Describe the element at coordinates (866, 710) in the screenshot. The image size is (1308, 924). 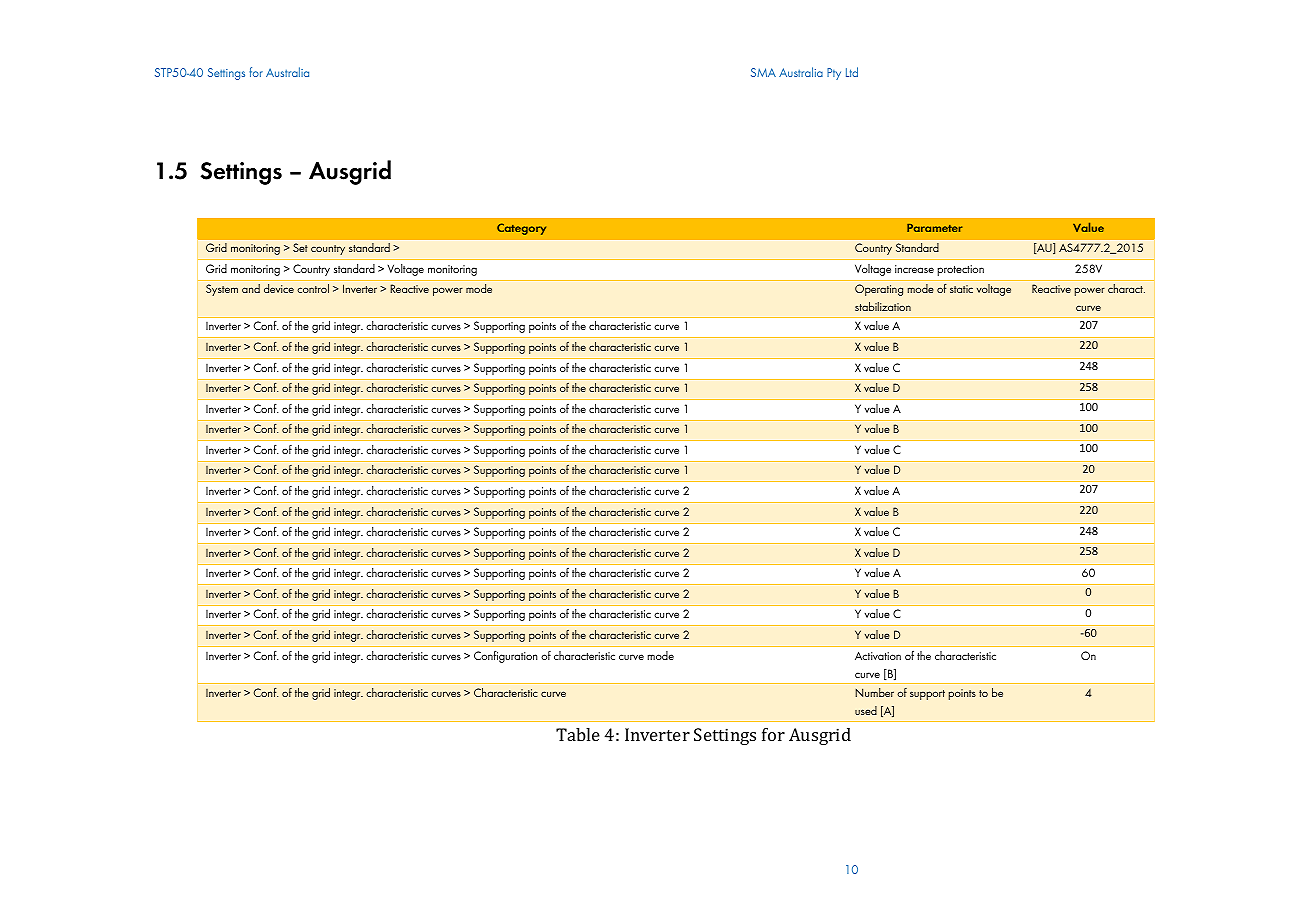
I see `used` at that location.
